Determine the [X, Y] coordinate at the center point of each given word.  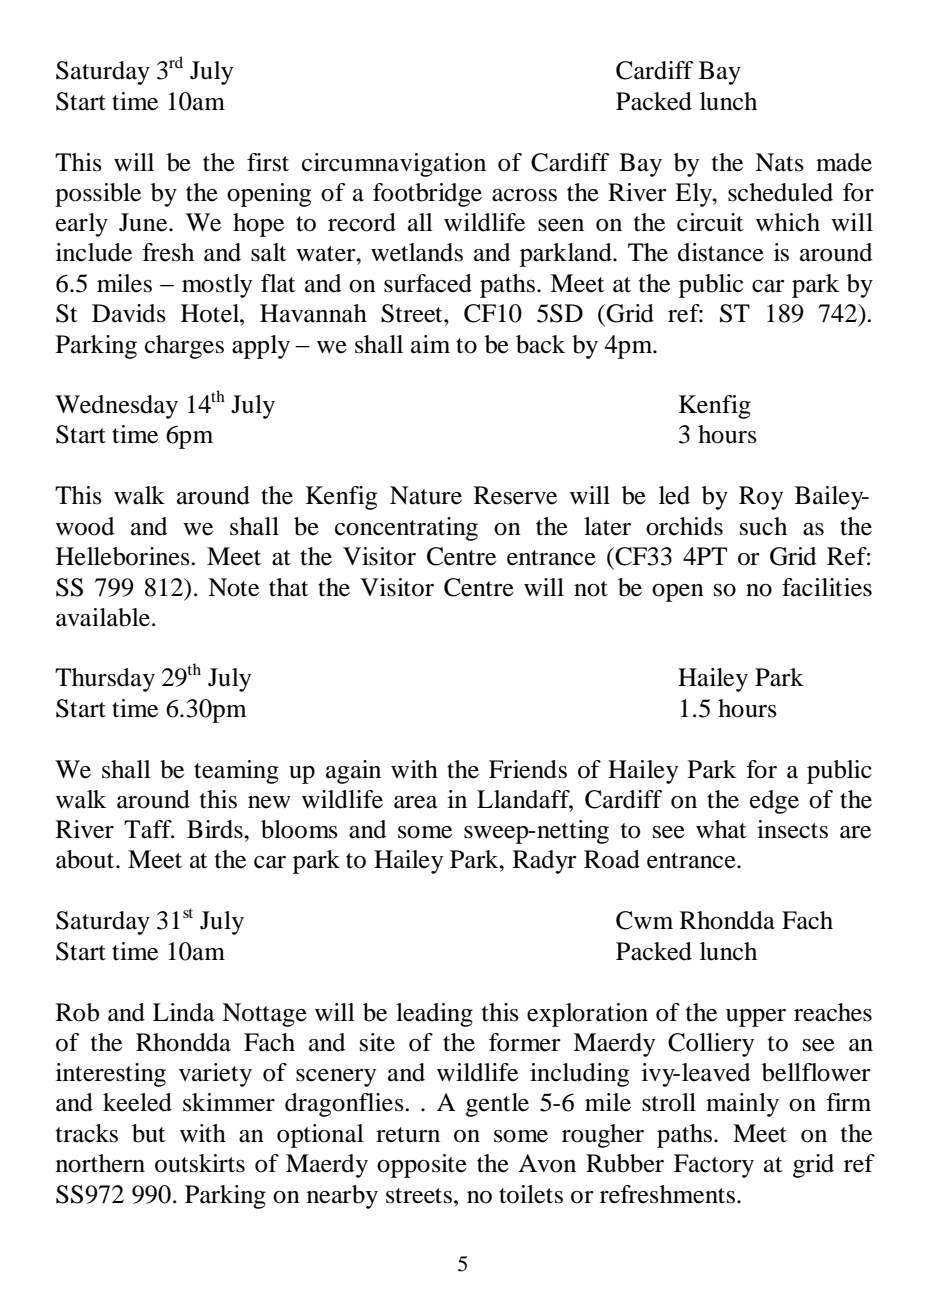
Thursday [105, 680]
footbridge [427, 195]
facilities [827, 587]
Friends [528, 769]
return [408, 1135]
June [144, 222]
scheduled [780, 192]
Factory [714, 1166]
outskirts [200, 1163]
